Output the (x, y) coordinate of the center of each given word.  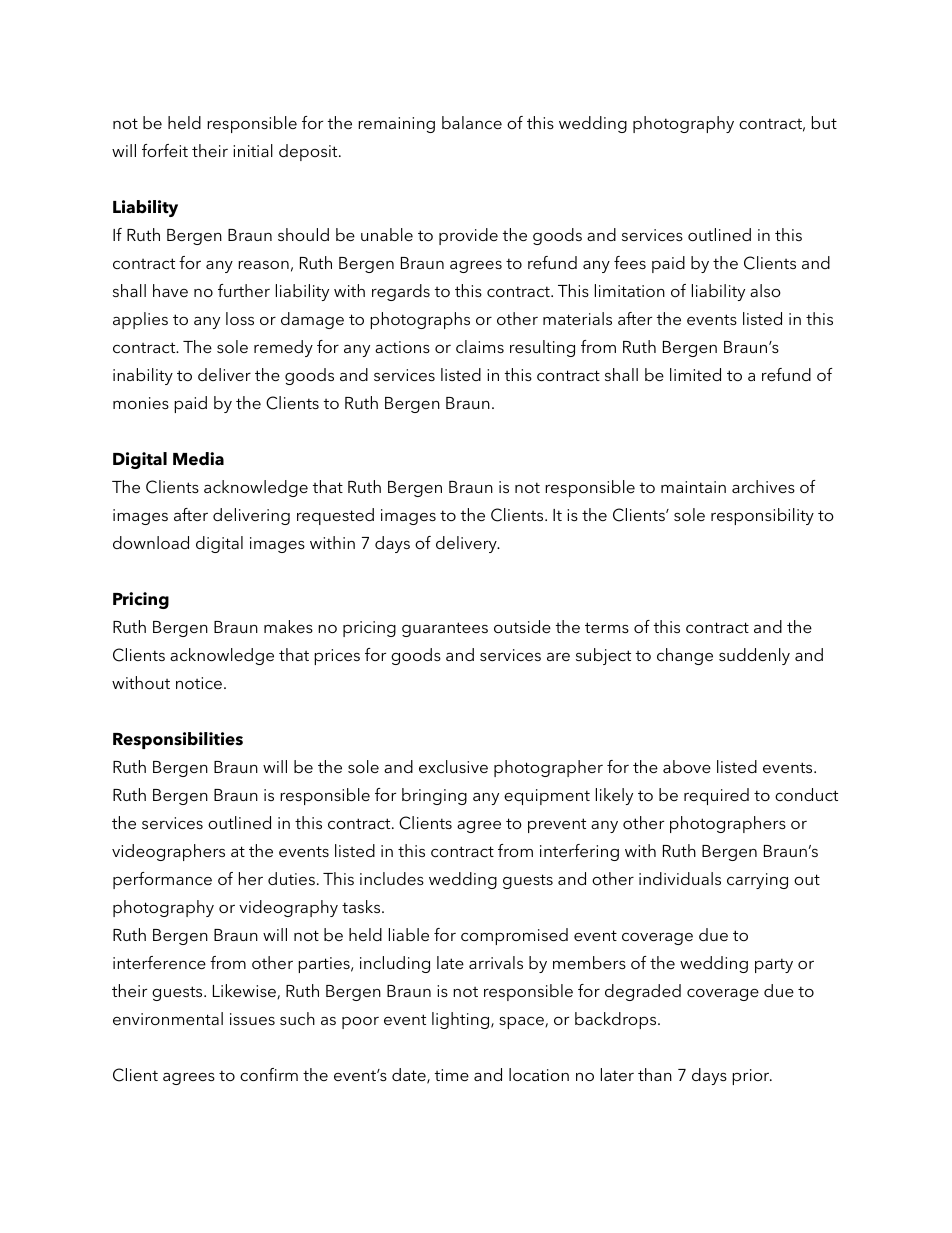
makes (288, 626)
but (824, 122)
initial (253, 150)
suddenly (754, 656)
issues (252, 1019)
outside (522, 626)
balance (472, 122)
